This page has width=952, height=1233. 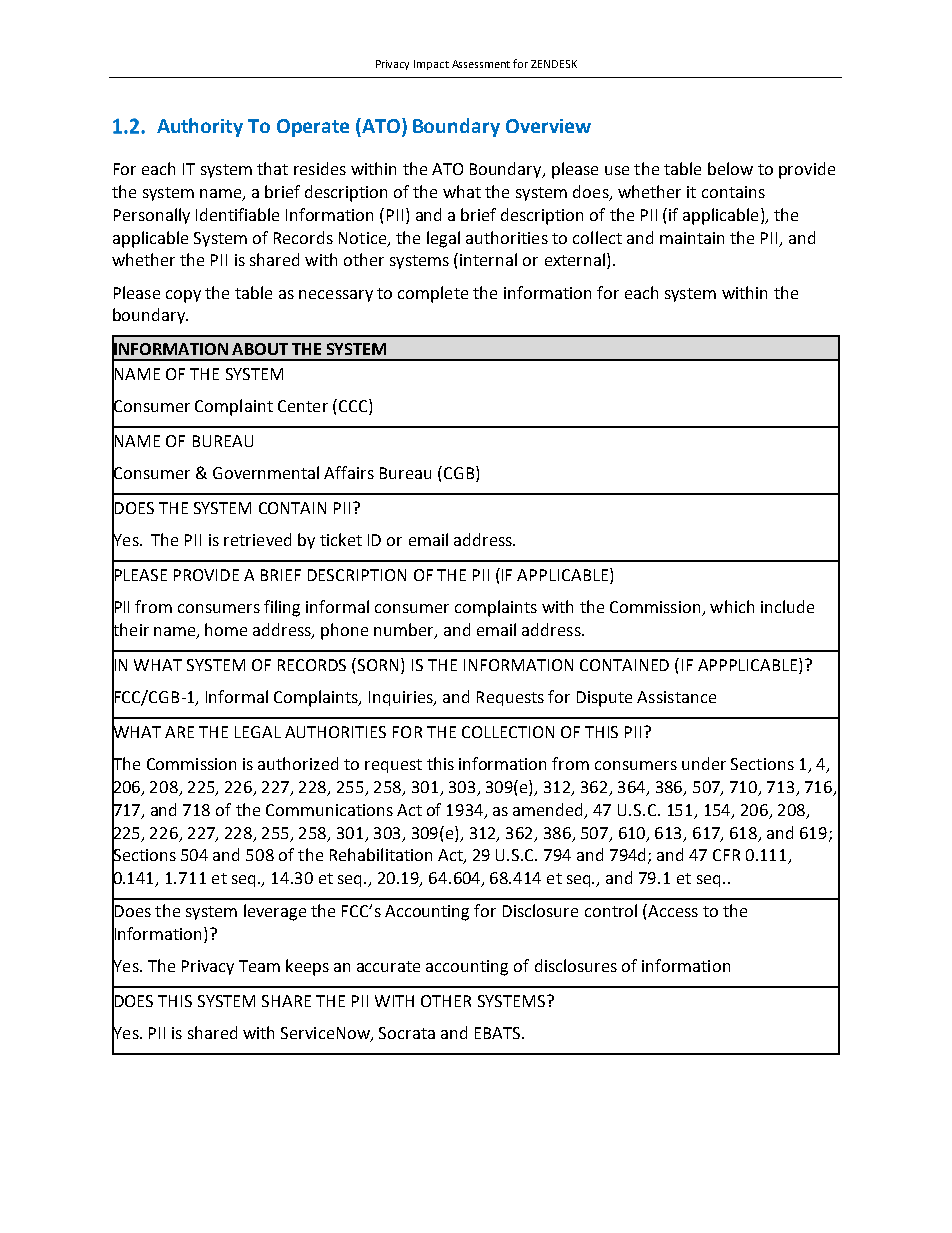 I want to click on Authority, so click(x=200, y=127).
